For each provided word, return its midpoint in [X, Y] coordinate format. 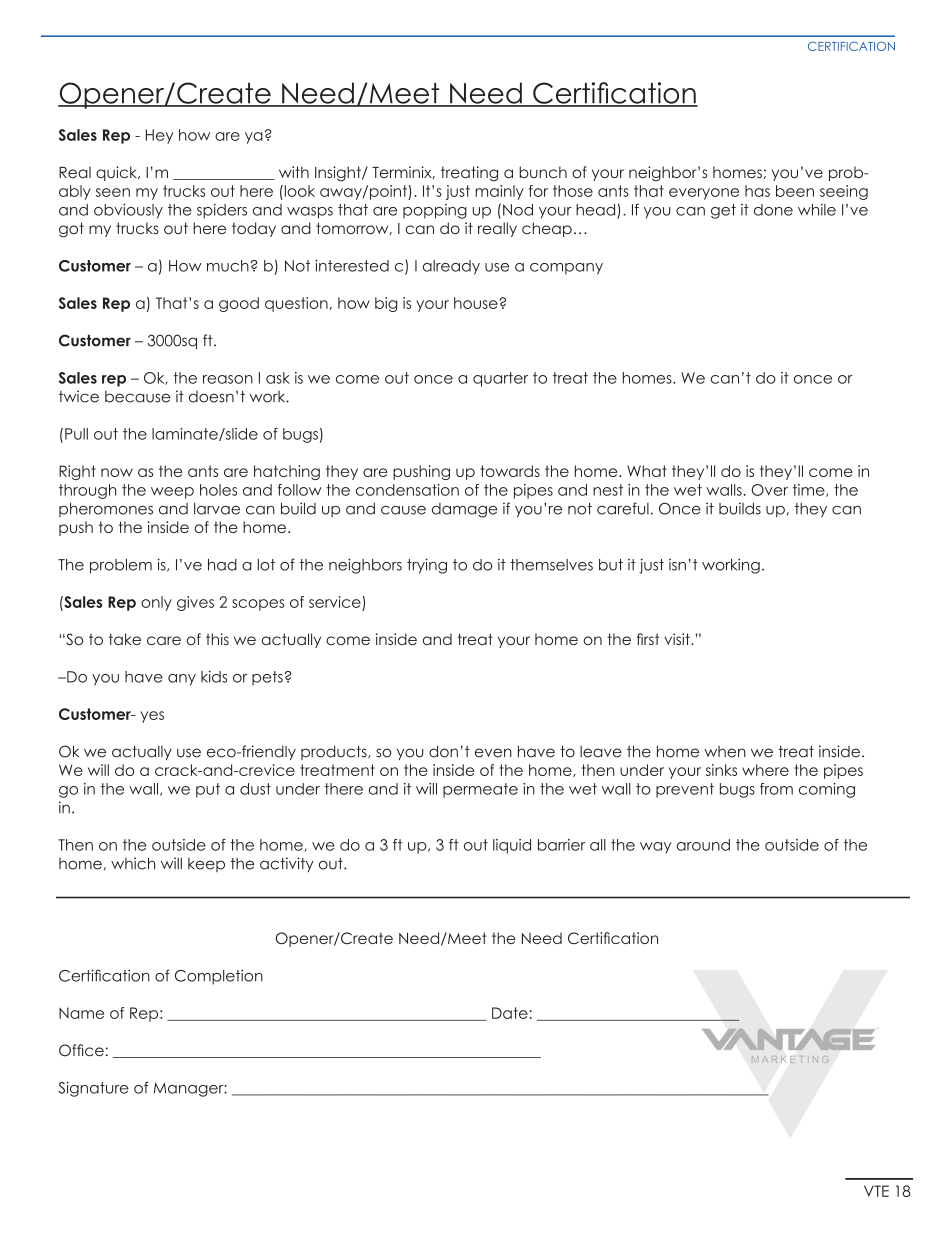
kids [214, 676]
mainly [500, 192]
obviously [128, 211]
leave [601, 751]
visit [678, 639]
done [773, 210]
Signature [93, 1089]
